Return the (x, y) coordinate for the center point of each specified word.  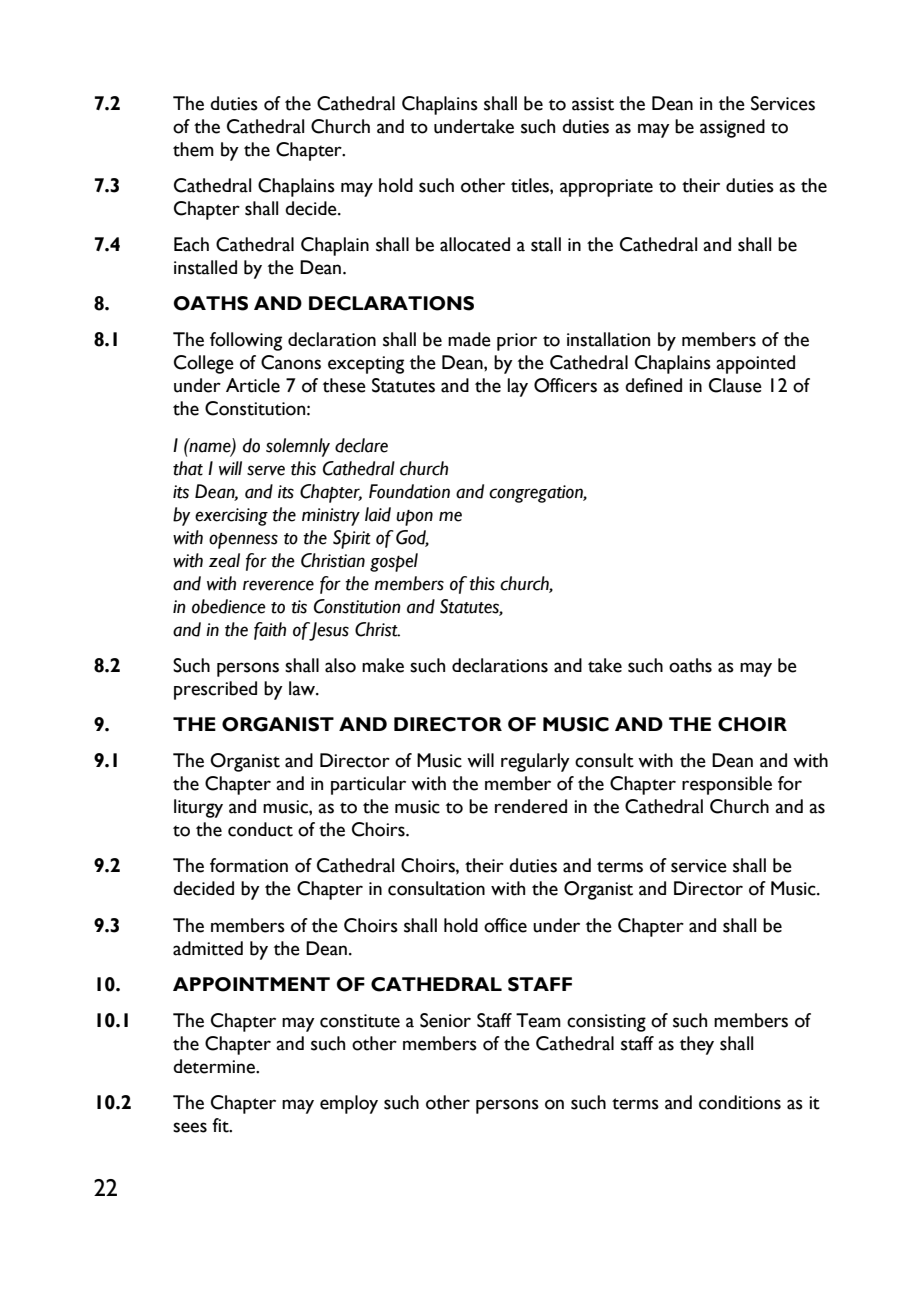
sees (190, 1127)
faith (270, 631)
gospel (394, 562)
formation (249, 865)
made (469, 339)
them (193, 149)
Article (253, 385)
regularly (535, 762)
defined (653, 385)
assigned (732, 128)
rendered (531, 806)
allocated (475, 244)
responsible (727, 785)
